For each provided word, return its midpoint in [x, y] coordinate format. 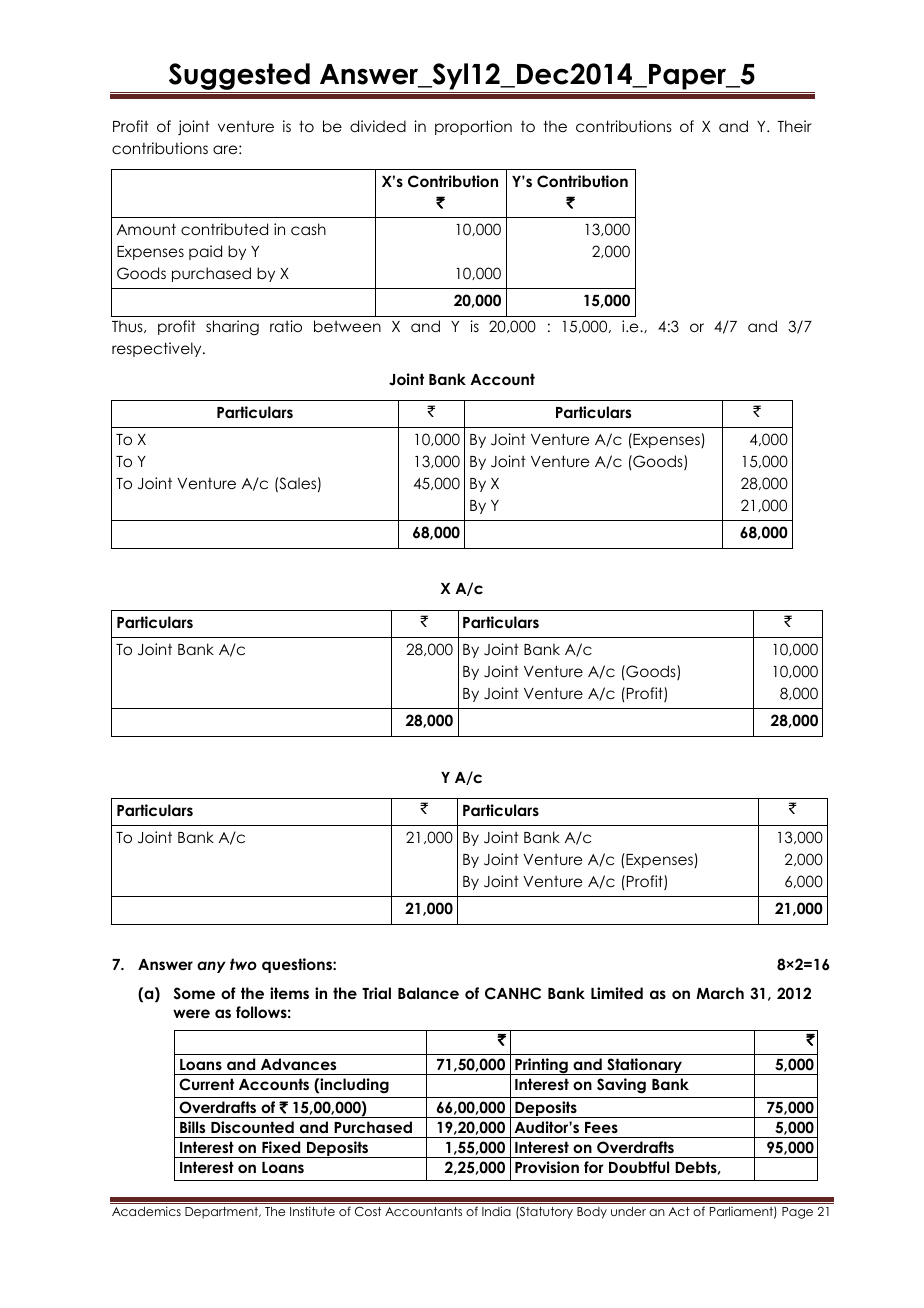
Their [794, 126]
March [720, 993]
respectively [158, 349]
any [211, 967]
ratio [286, 326]
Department [223, 1213]
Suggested [239, 78]
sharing [232, 328]
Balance [428, 993]
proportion [473, 127]
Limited [617, 993]
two [243, 964]
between [347, 326]
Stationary [644, 1066]
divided [378, 126]
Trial [376, 993]
